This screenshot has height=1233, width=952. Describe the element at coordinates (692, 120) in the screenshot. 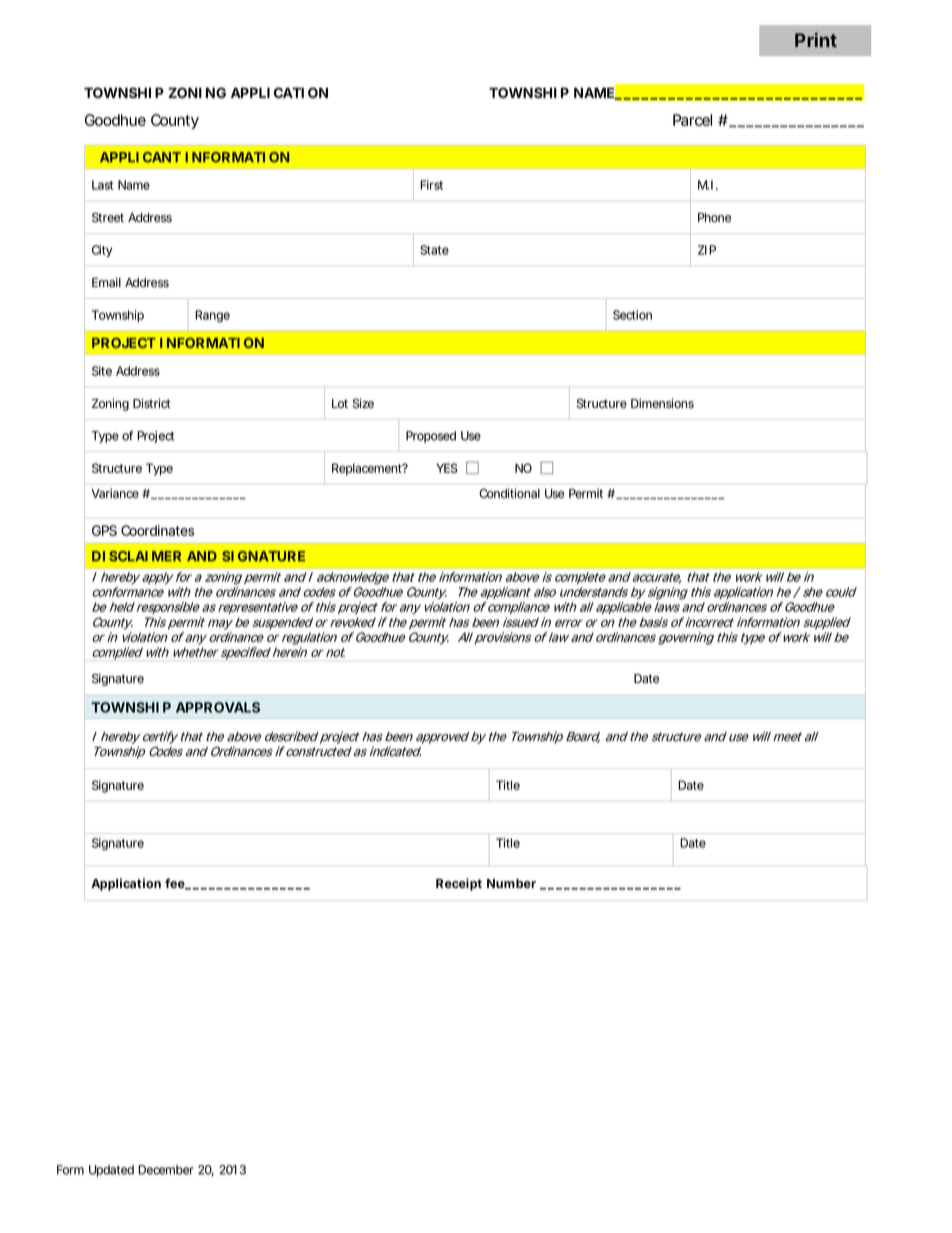

I see `Parcel` at that location.
